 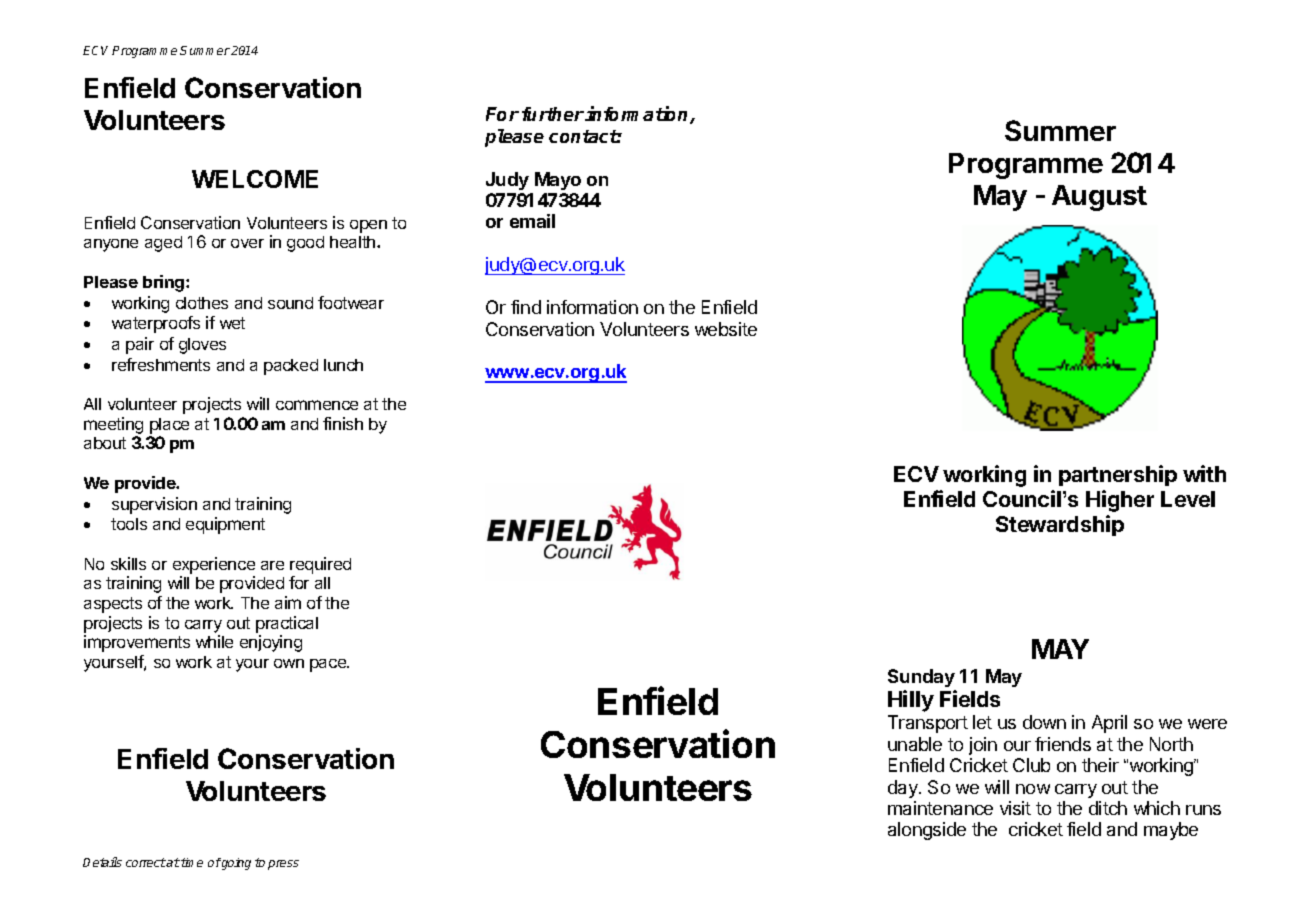 I want to click on further, so click(x=553, y=114).
